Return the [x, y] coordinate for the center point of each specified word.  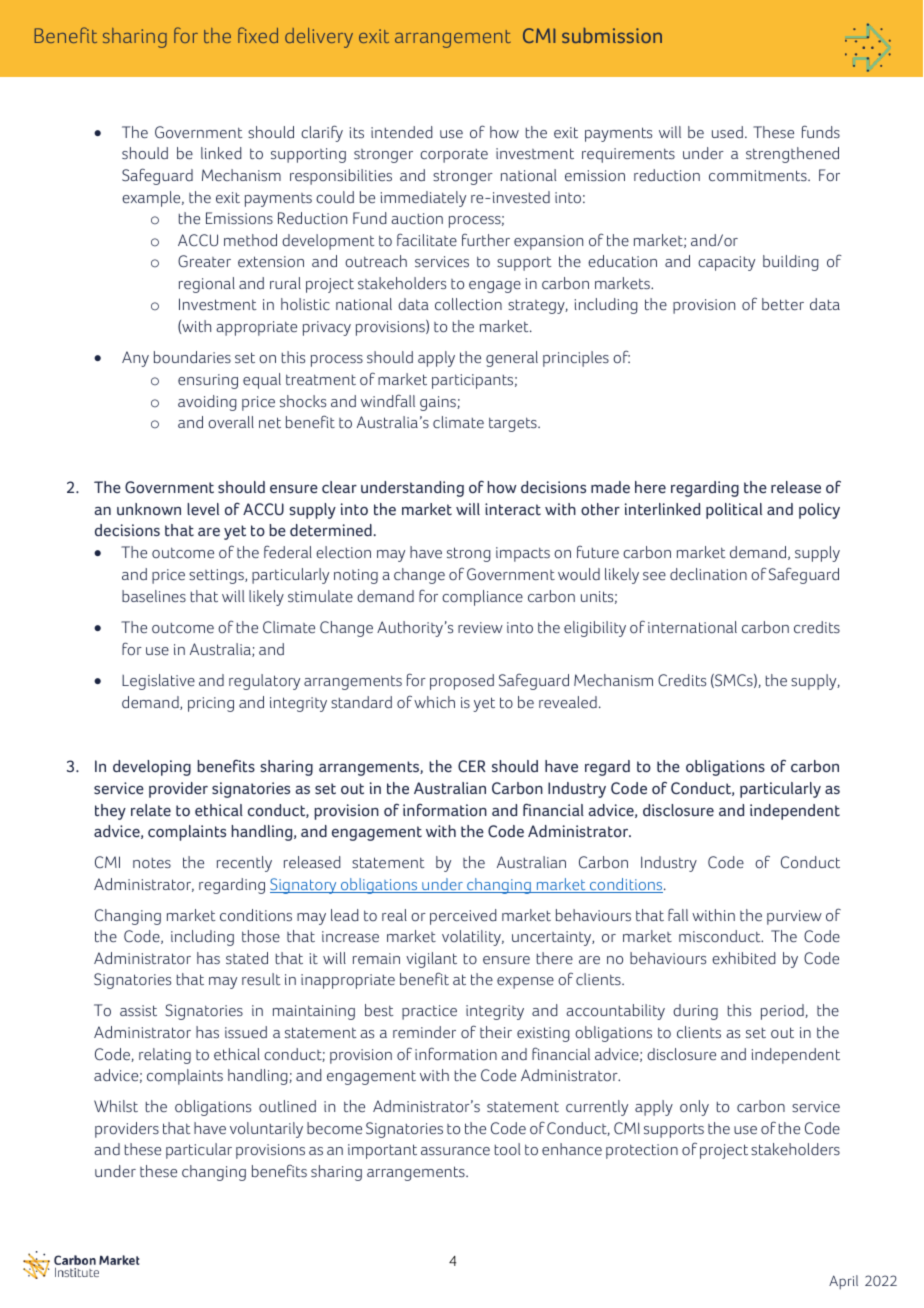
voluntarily [266, 1130]
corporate [454, 156]
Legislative [158, 682]
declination [708, 574]
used [727, 132]
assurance [455, 1151]
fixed [258, 35]
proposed [462, 682]
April [843, 1282]
